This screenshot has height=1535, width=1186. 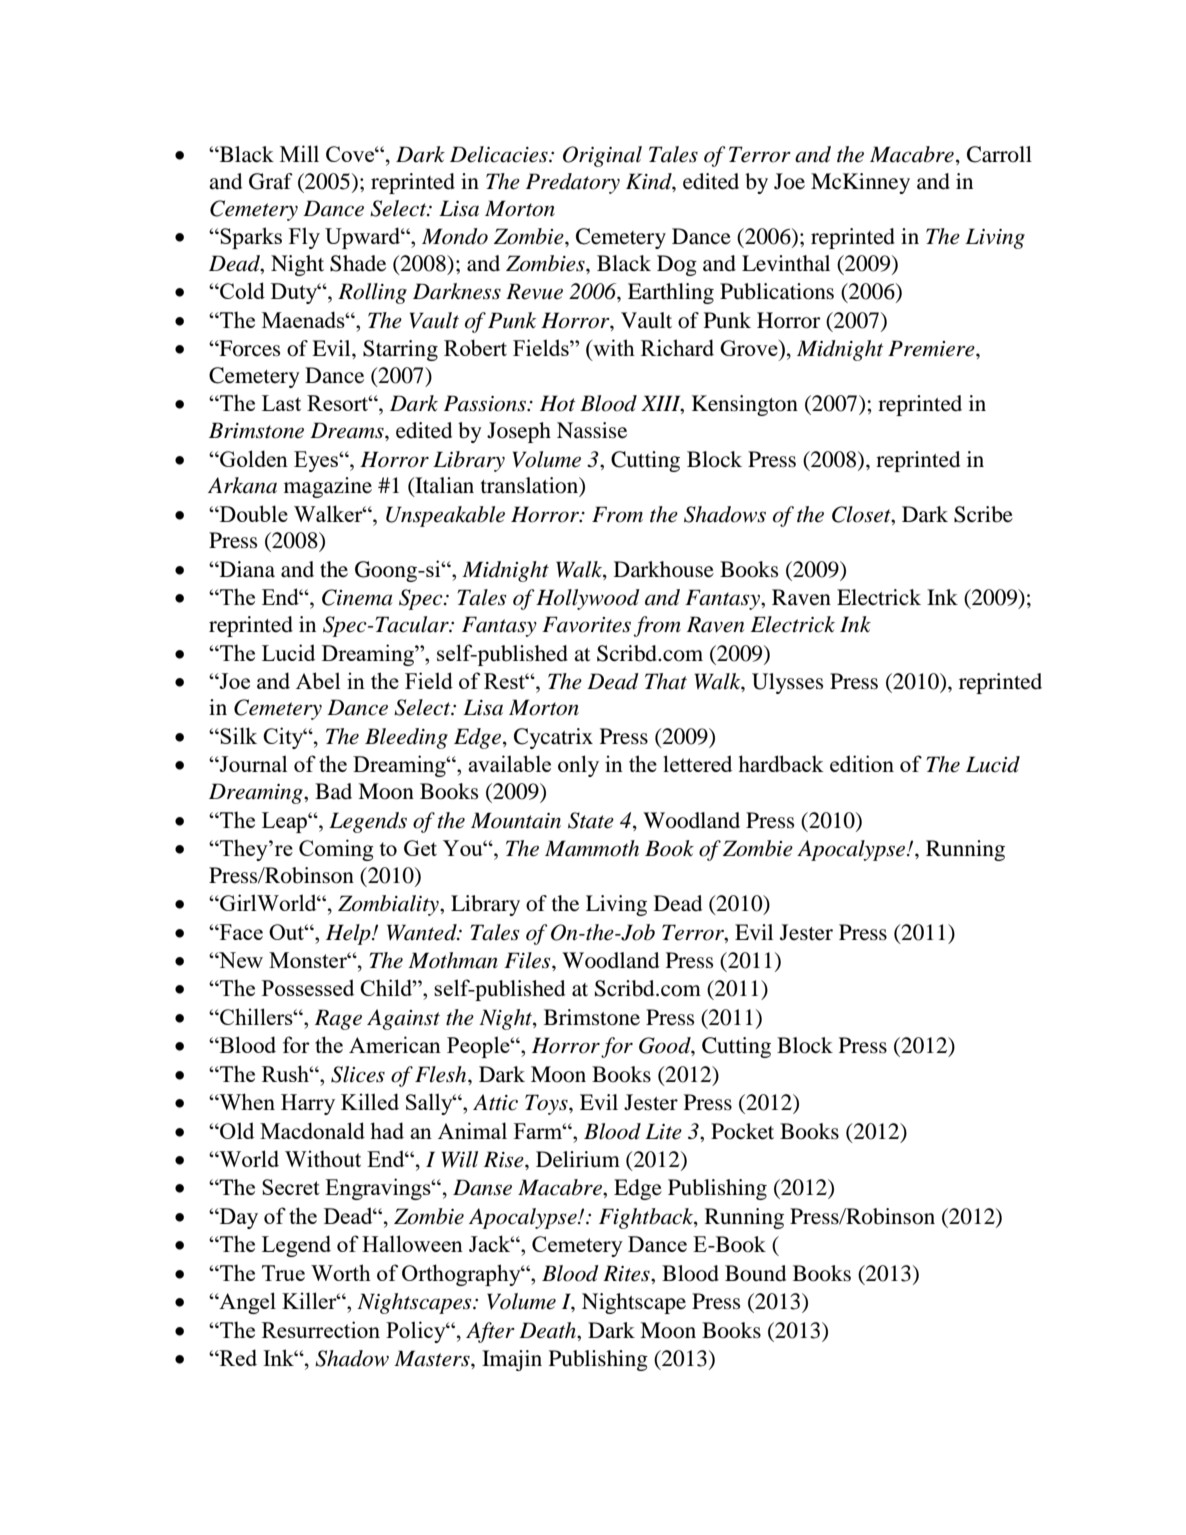 I want to click on Resurrection, so click(x=321, y=1329).
